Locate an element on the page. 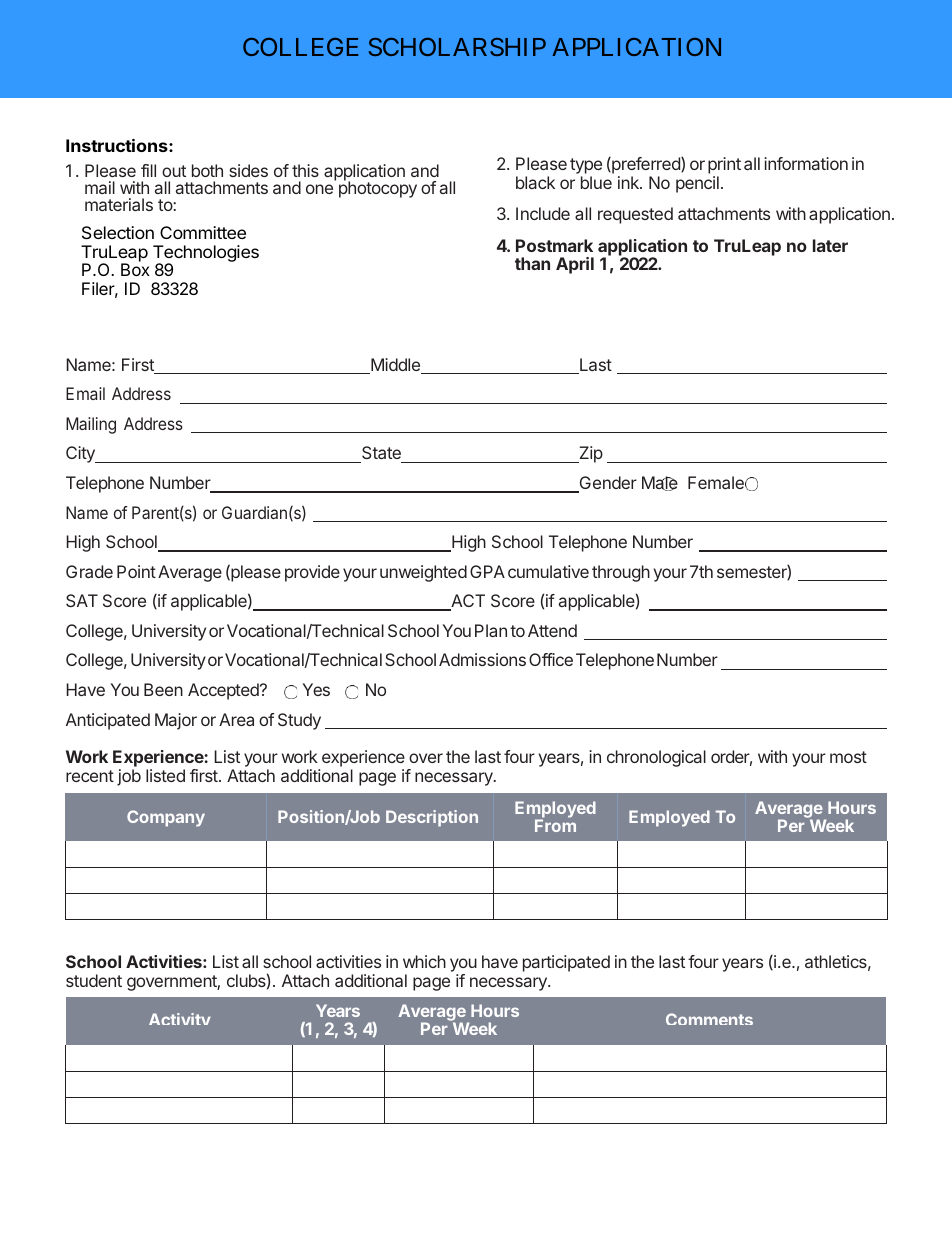 The height and width of the page is (1233, 952). information is located at coordinates (806, 163).
